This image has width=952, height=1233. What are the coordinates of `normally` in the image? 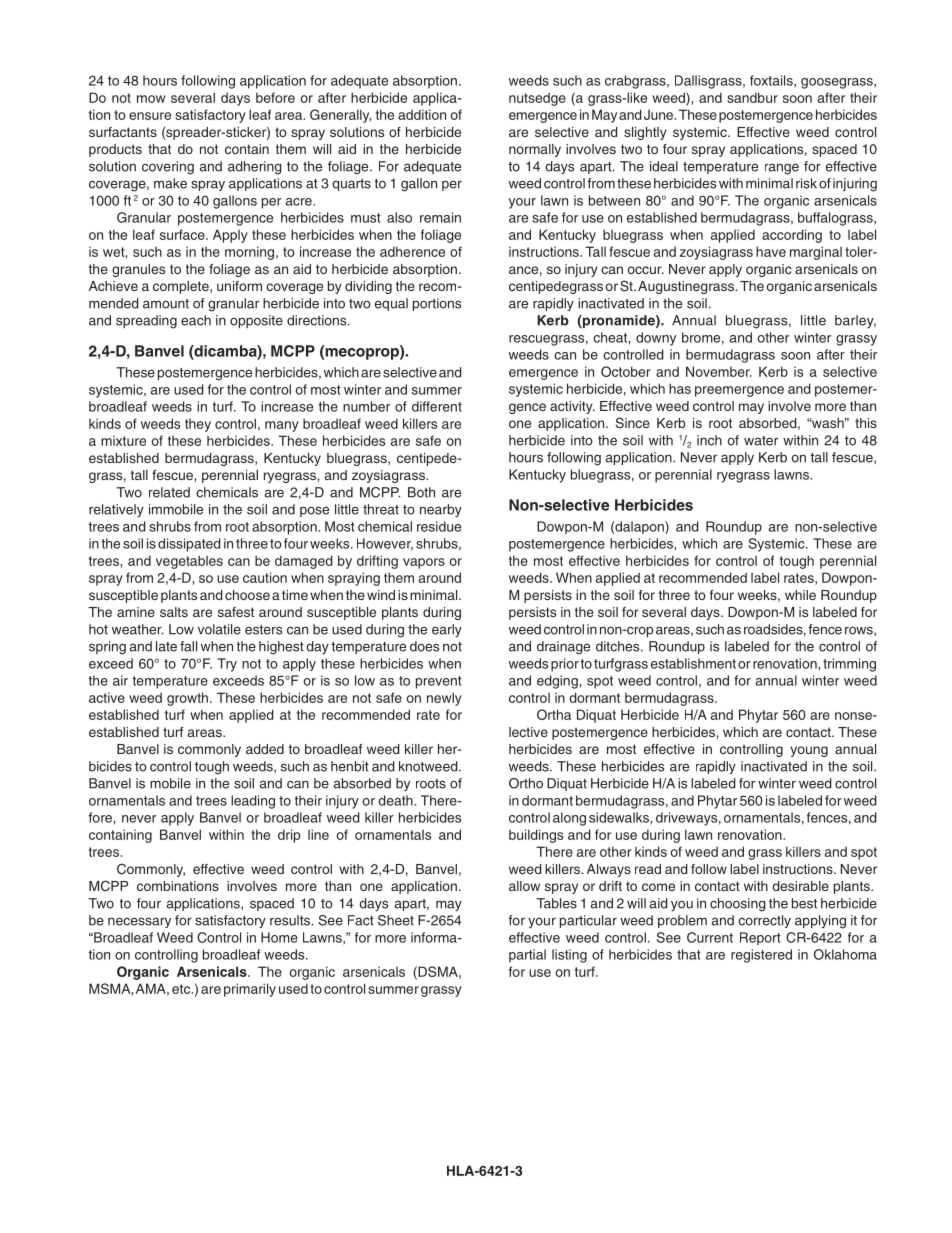 It's located at (535, 150).
